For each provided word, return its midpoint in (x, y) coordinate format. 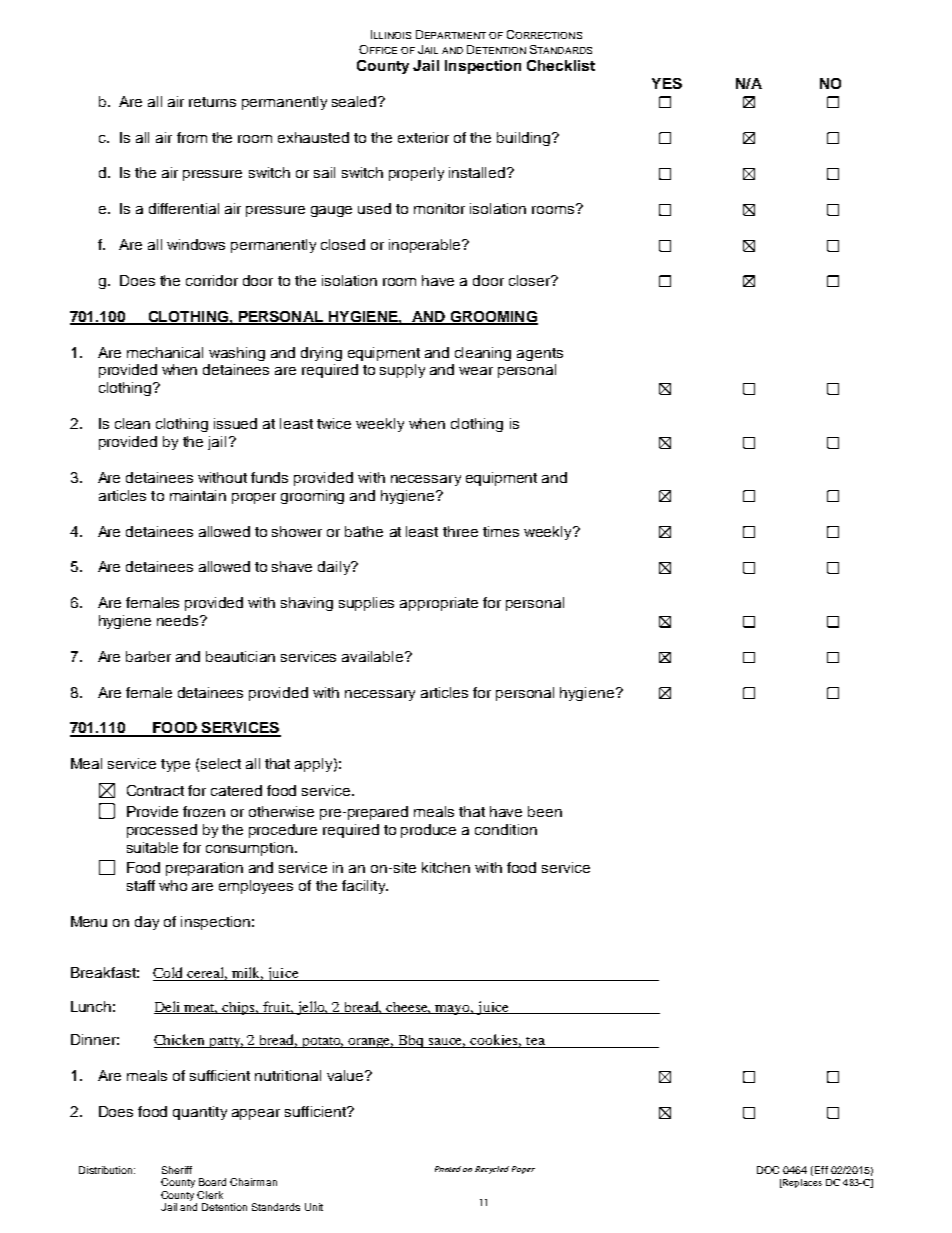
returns (212, 102)
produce (428, 831)
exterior (423, 137)
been (545, 811)
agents (540, 354)
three (460, 531)
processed (162, 831)
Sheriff (177, 1170)
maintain (198, 495)
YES (667, 83)
